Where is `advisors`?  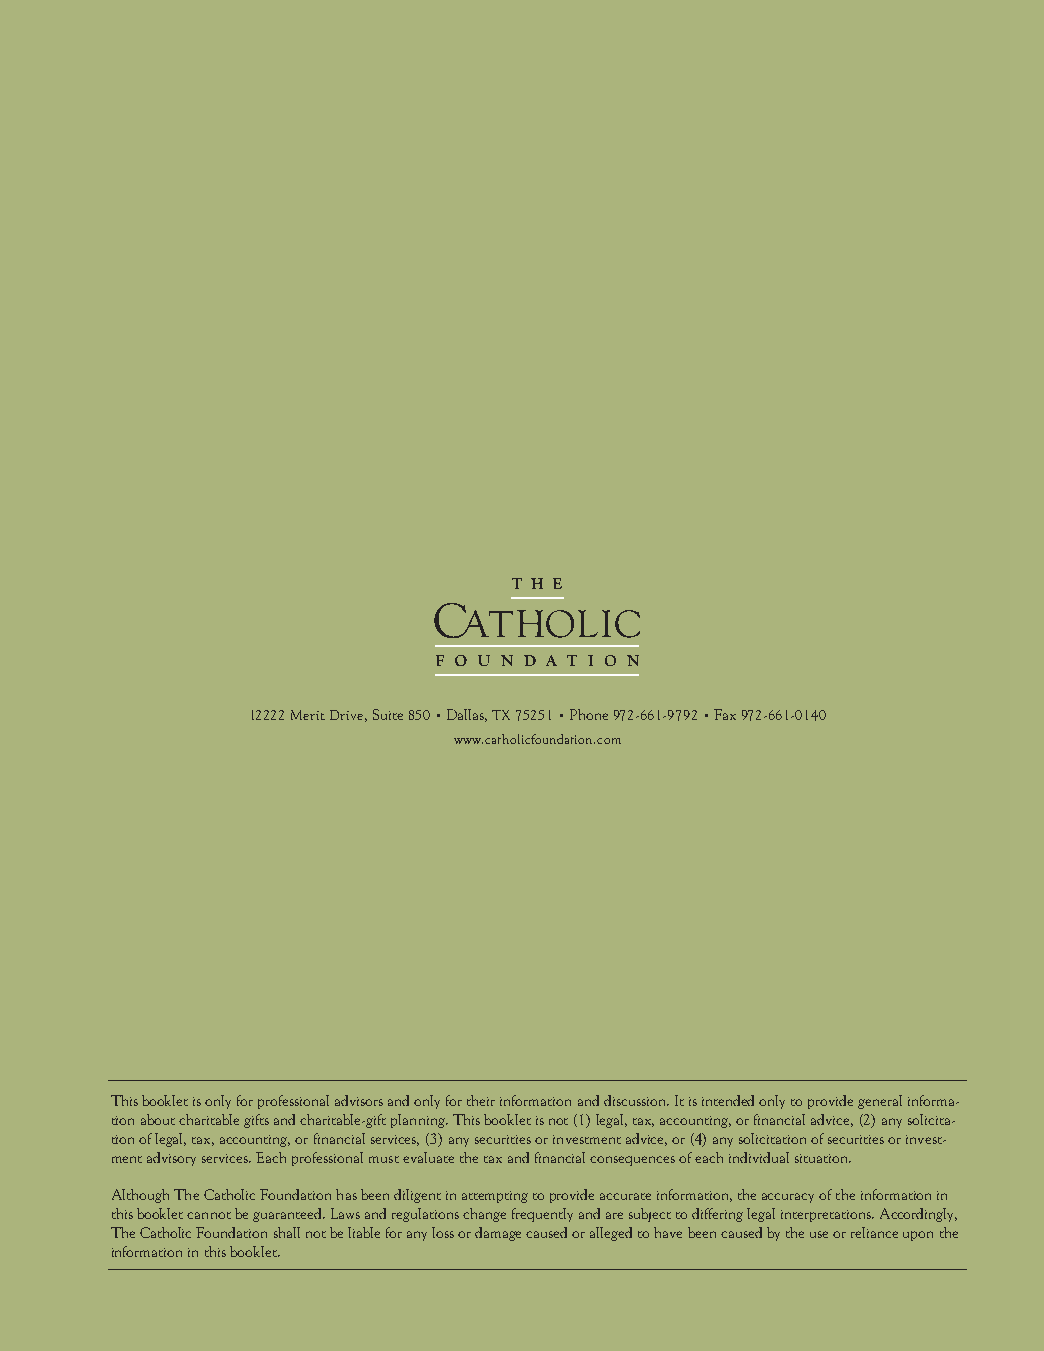
advisors is located at coordinates (359, 1100).
